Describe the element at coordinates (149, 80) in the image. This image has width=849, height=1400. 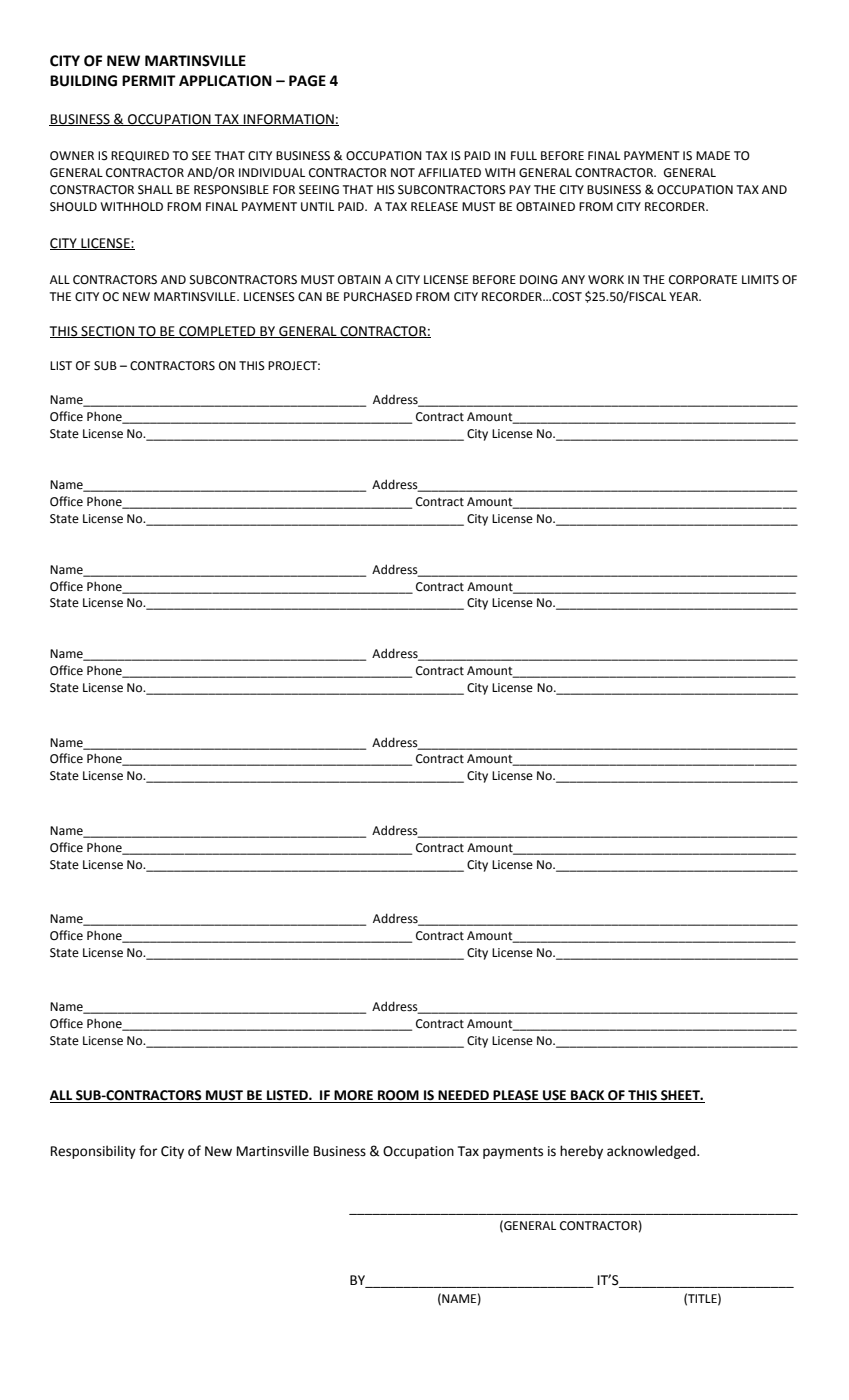
I see `PERMIT` at that location.
